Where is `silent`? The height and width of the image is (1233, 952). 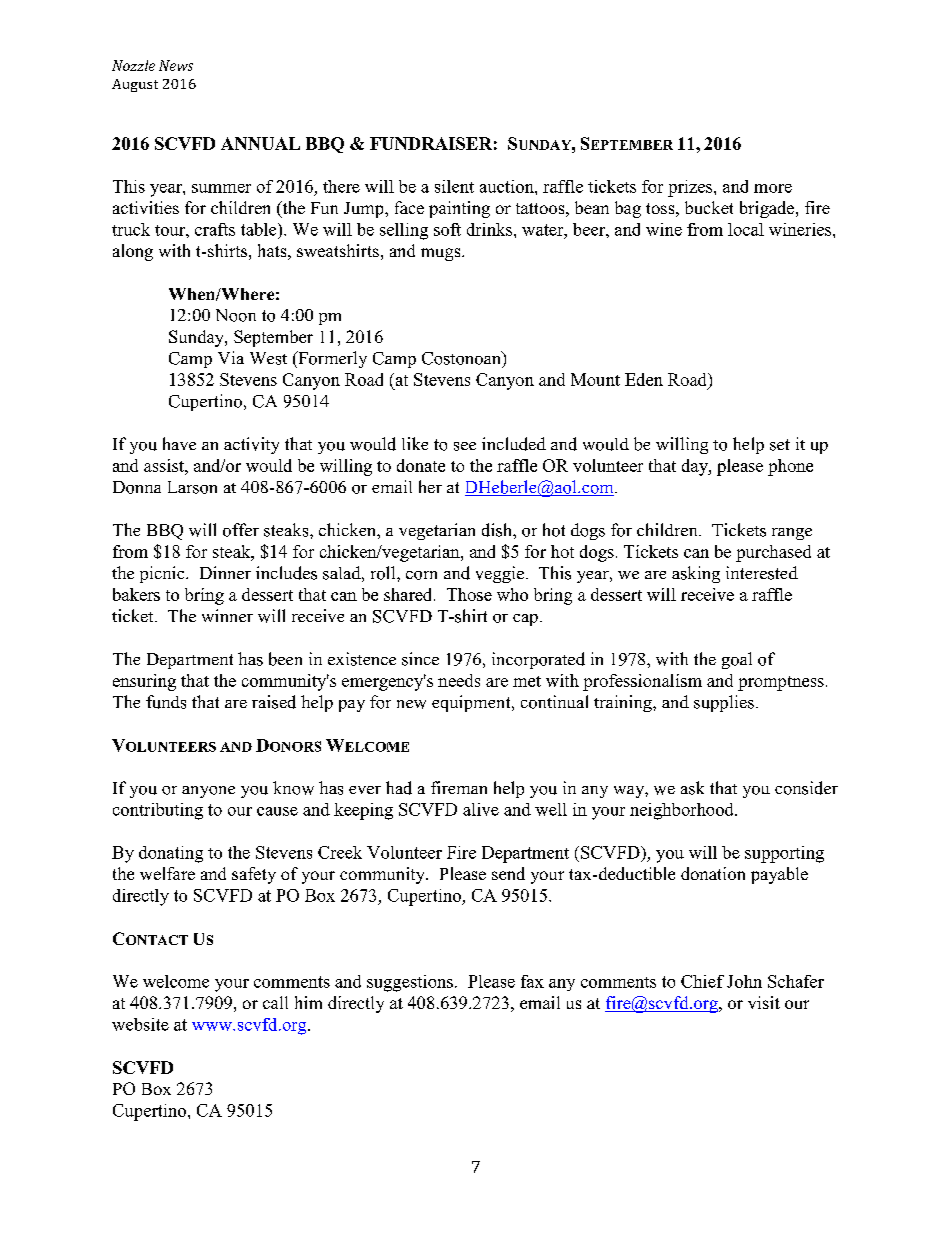 silent is located at coordinates (454, 186).
